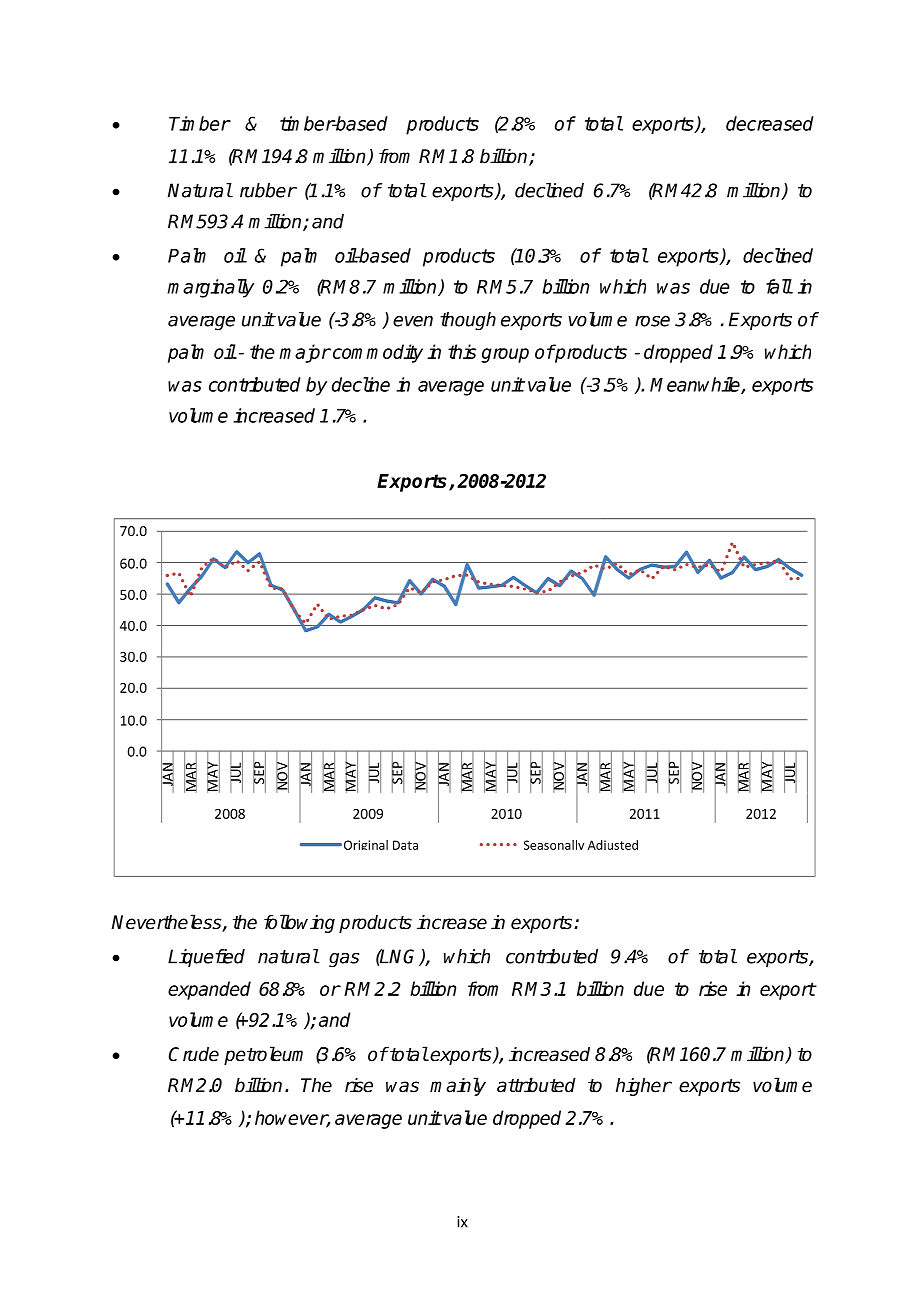  What do you see at coordinates (613, 845) in the screenshot?
I see `Adjusted` at bounding box center [613, 845].
